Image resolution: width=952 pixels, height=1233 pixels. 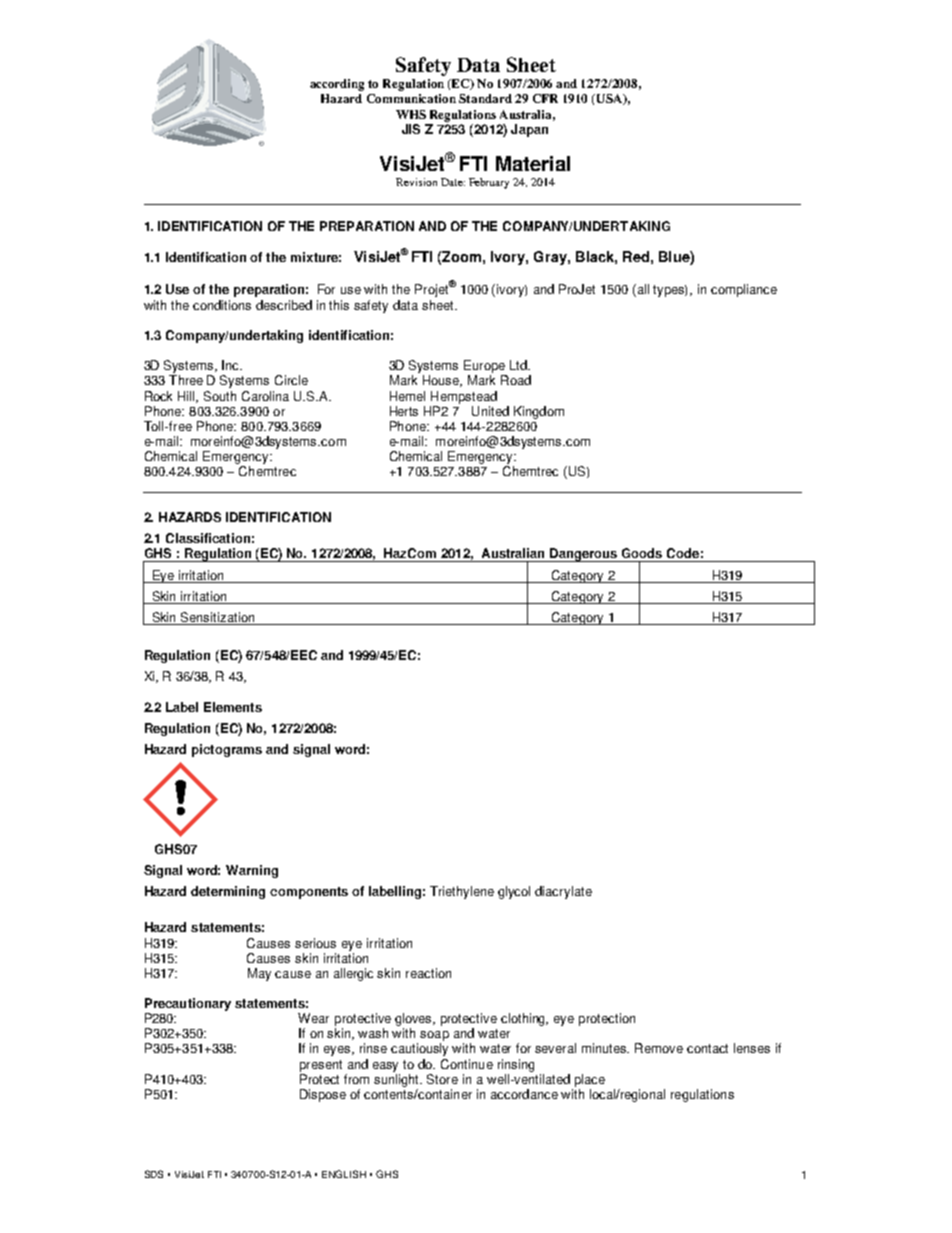 What do you see at coordinates (442, 1079) in the image?
I see `Store` at bounding box center [442, 1079].
